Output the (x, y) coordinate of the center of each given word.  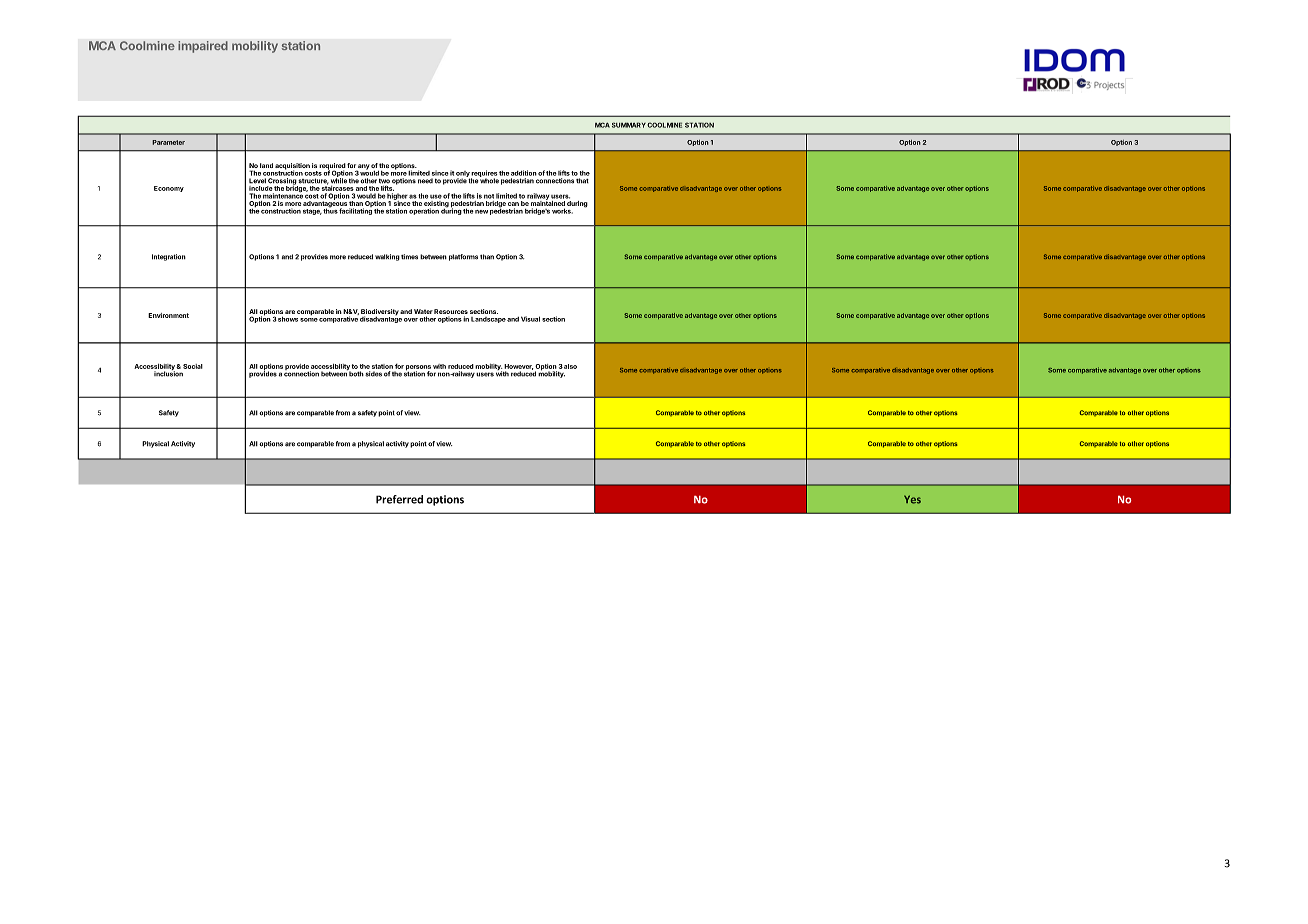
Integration (169, 257)
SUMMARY (629, 125)
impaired (203, 47)
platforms (463, 257)
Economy (169, 189)
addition (524, 173)
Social (193, 366)
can (513, 204)
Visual (530, 319)
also (569, 366)
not (489, 196)
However (518, 367)
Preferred (399, 499)
